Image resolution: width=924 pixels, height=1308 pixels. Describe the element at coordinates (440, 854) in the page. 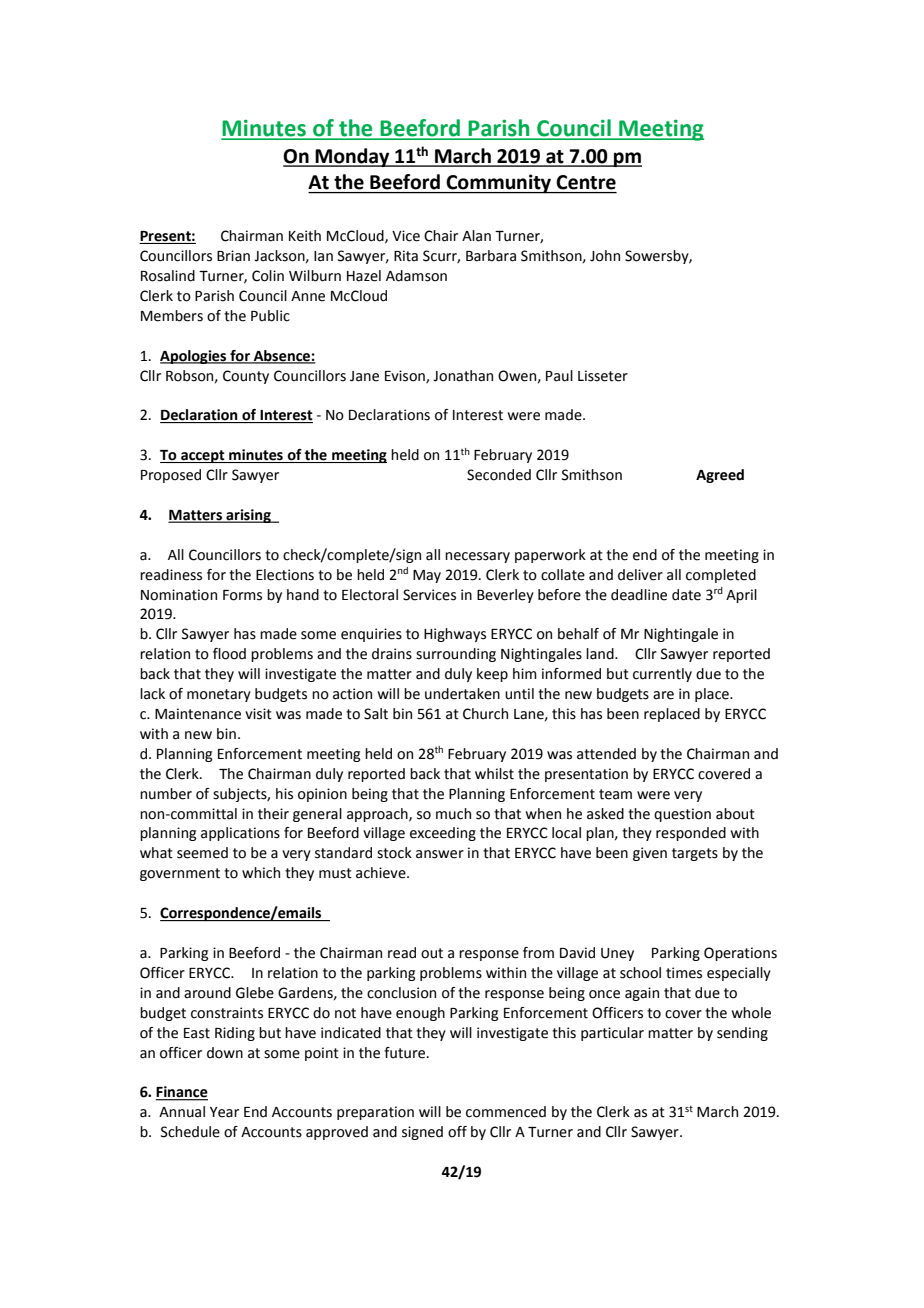

I see `answer` at that location.
